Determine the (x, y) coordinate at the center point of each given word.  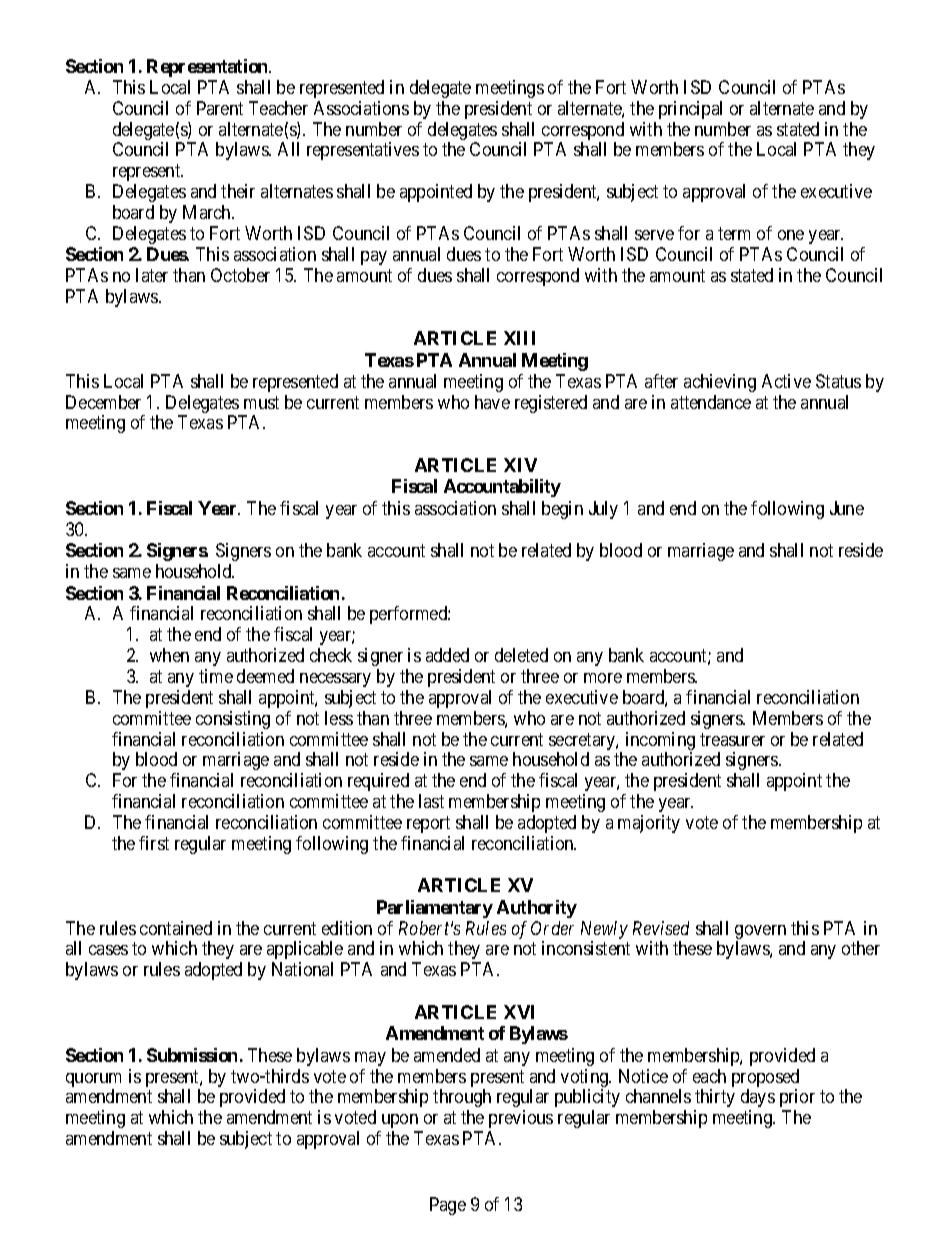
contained (176, 928)
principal (690, 110)
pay (374, 258)
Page (448, 1206)
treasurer (732, 739)
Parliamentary (435, 909)
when (169, 655)
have (492, 402)
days (758, 1098)
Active (786, 381)
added (447, 655)
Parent (220, 108)
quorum (93, 1081)
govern (760, 933)
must (261, 402)
